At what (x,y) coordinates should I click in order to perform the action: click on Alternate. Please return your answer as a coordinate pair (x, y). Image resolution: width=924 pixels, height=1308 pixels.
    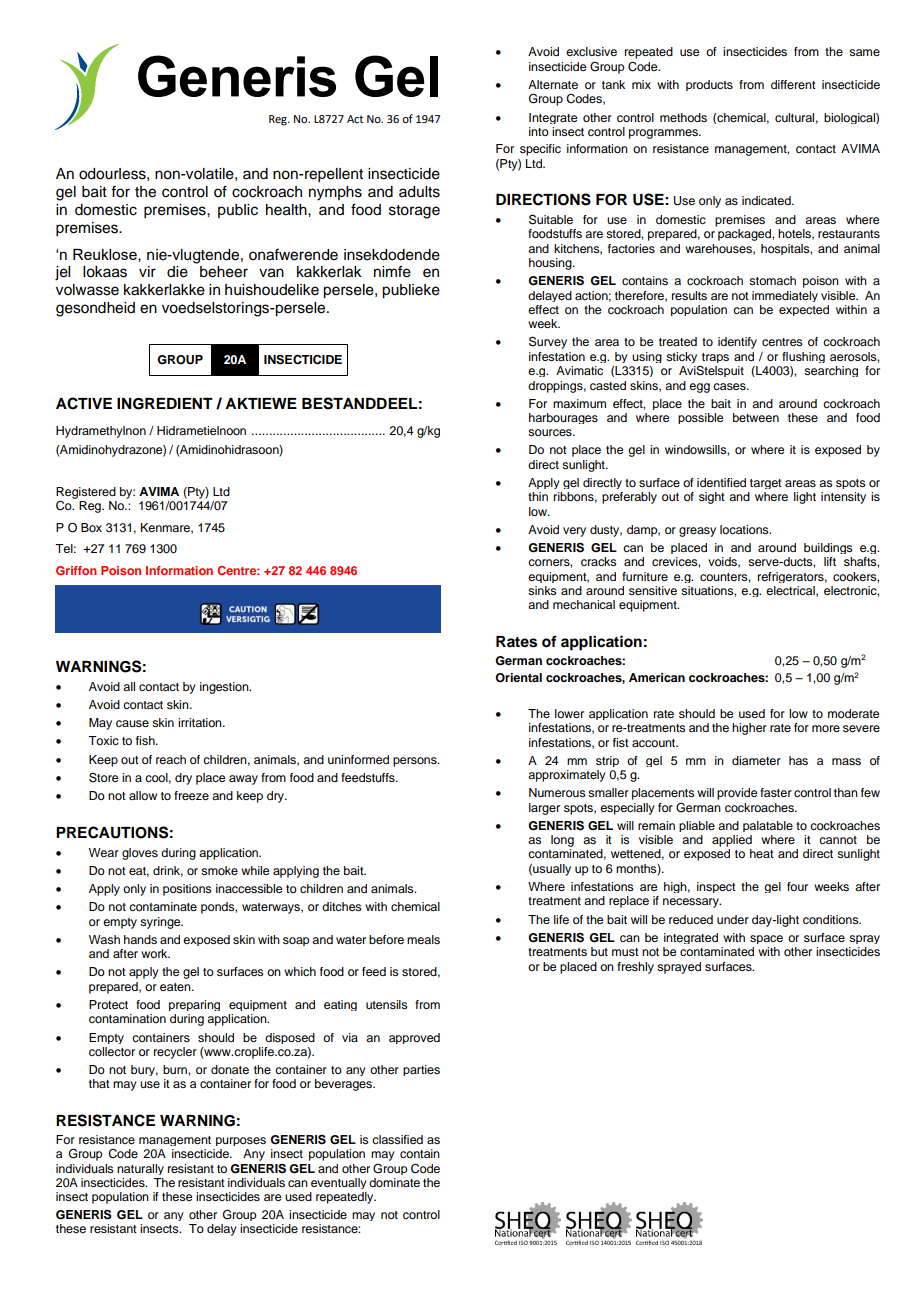
    Looking at the image, I should click on (553, 84).
